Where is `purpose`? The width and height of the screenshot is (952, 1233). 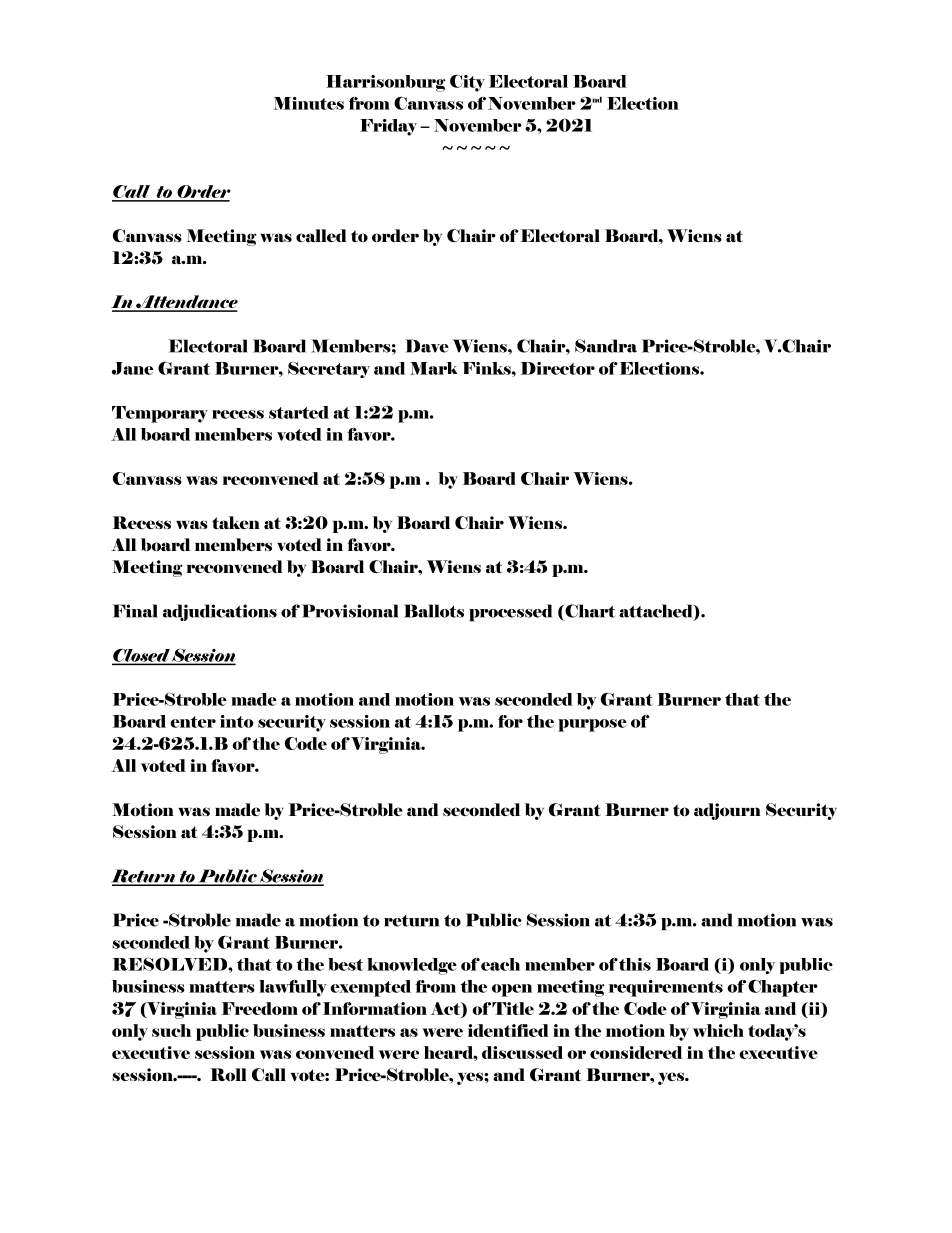
purpose is located at coordinates (592, 725).
